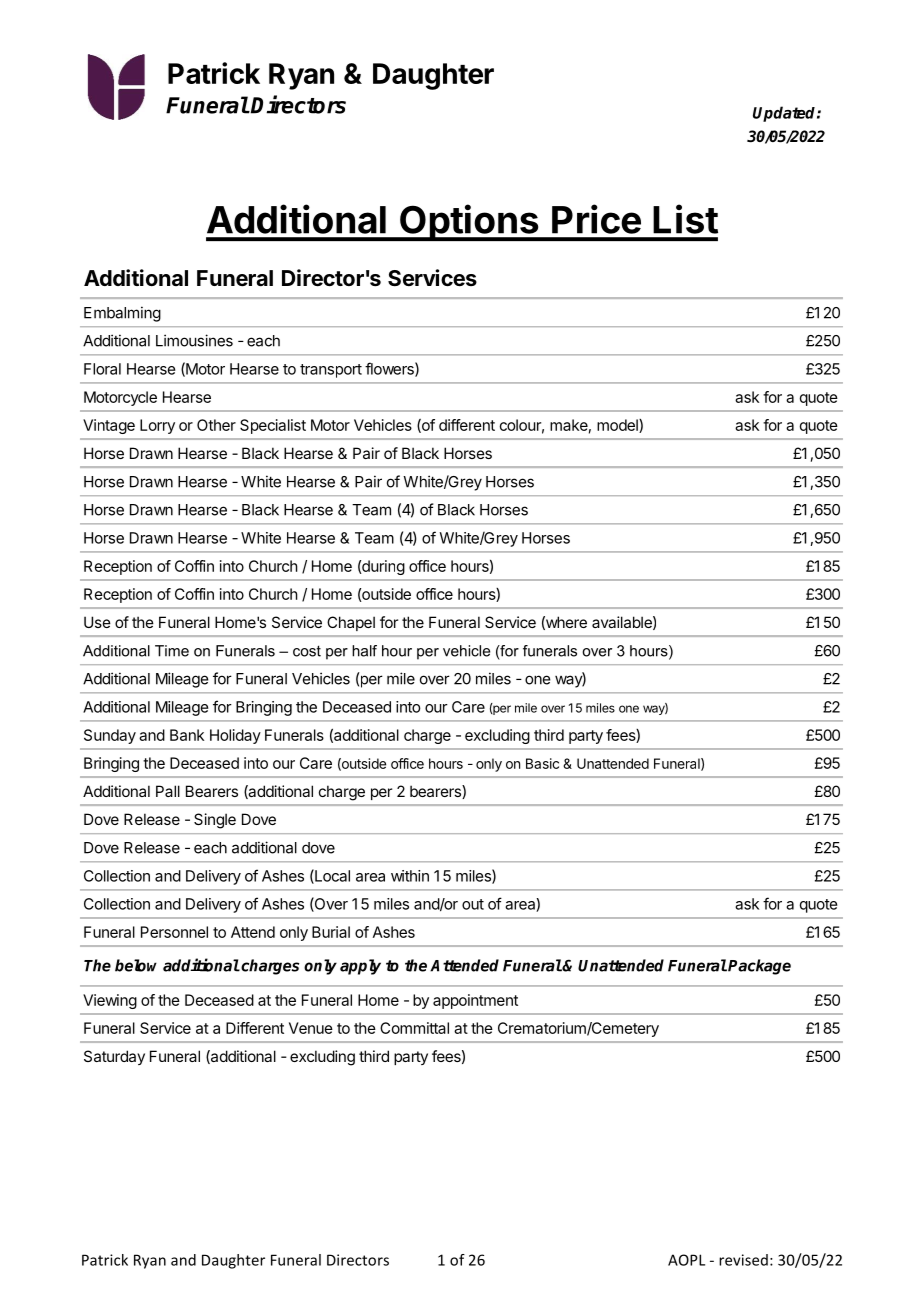 This screenshot has height=1308, width=924. Describe the element at coordinates (187, 735) in the screenshot. I see `Bank` at that location.
